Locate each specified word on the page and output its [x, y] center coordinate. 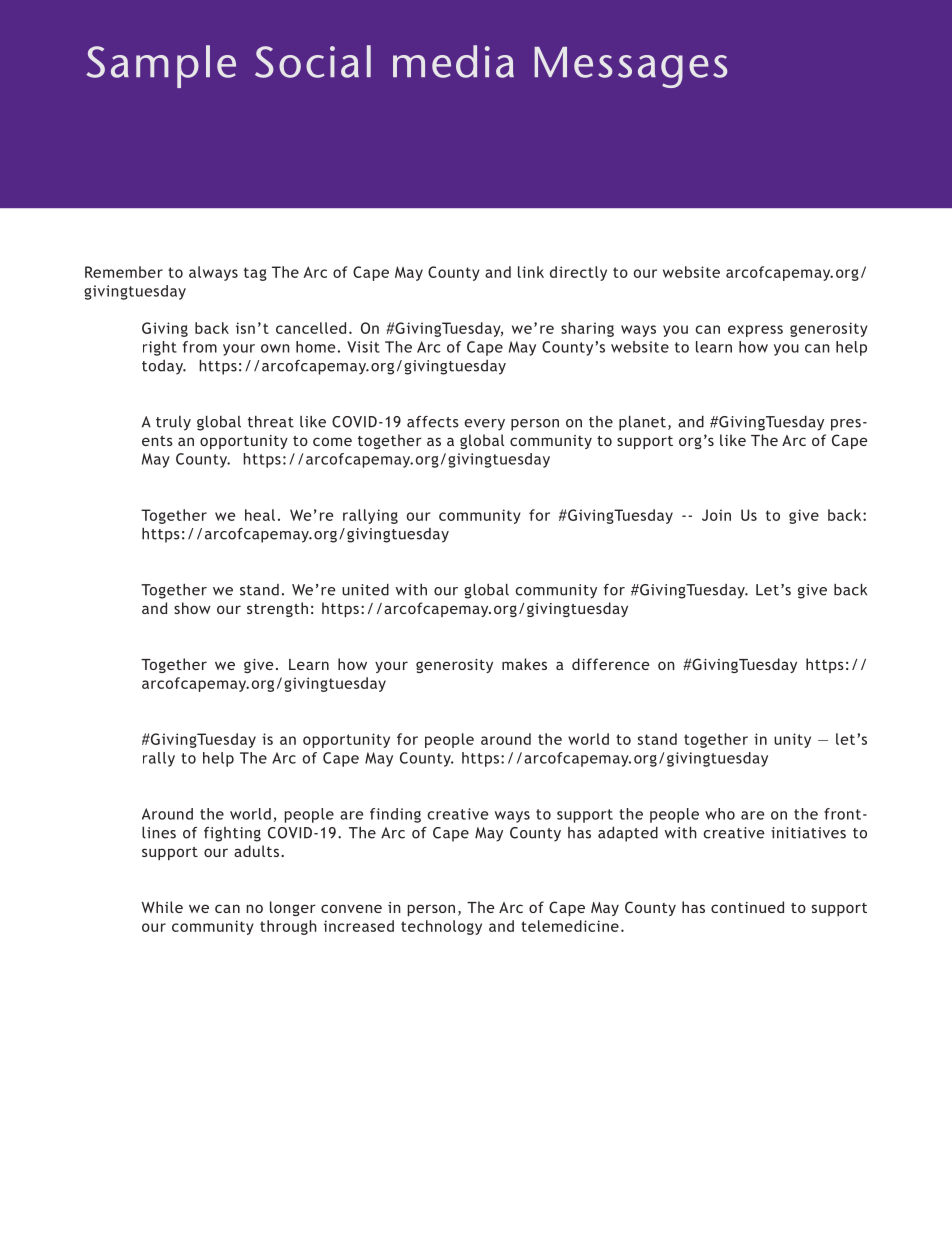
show [192, 608]
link [531, 272]
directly [578, 273]
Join [716, 515]
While [162, 907]
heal [260, 515]
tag [255, 274]
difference [610, 664]
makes [524, 664]
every [484, 425]
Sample [161, 66]
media [453, 61]
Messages [631, 67]
